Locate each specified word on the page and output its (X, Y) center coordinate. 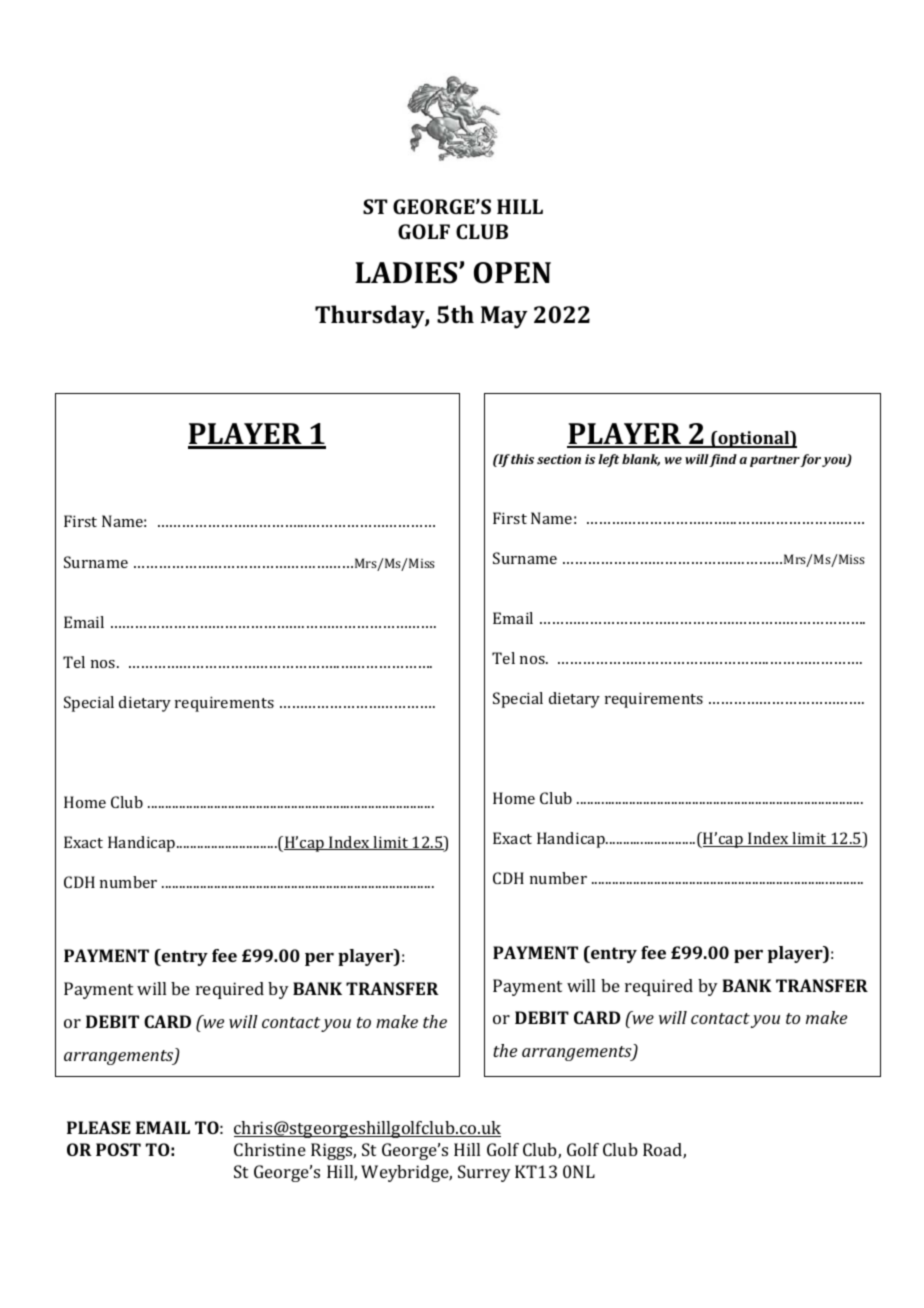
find (723, 460)
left (608, 460)
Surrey (484, 1173)
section (559, 459)
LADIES (407, 273)
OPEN (512, 273)
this (522, 459)
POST (118, 1149)
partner (775, 461)
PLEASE (99, 1127)
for (810, 460)
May (504, 317)
